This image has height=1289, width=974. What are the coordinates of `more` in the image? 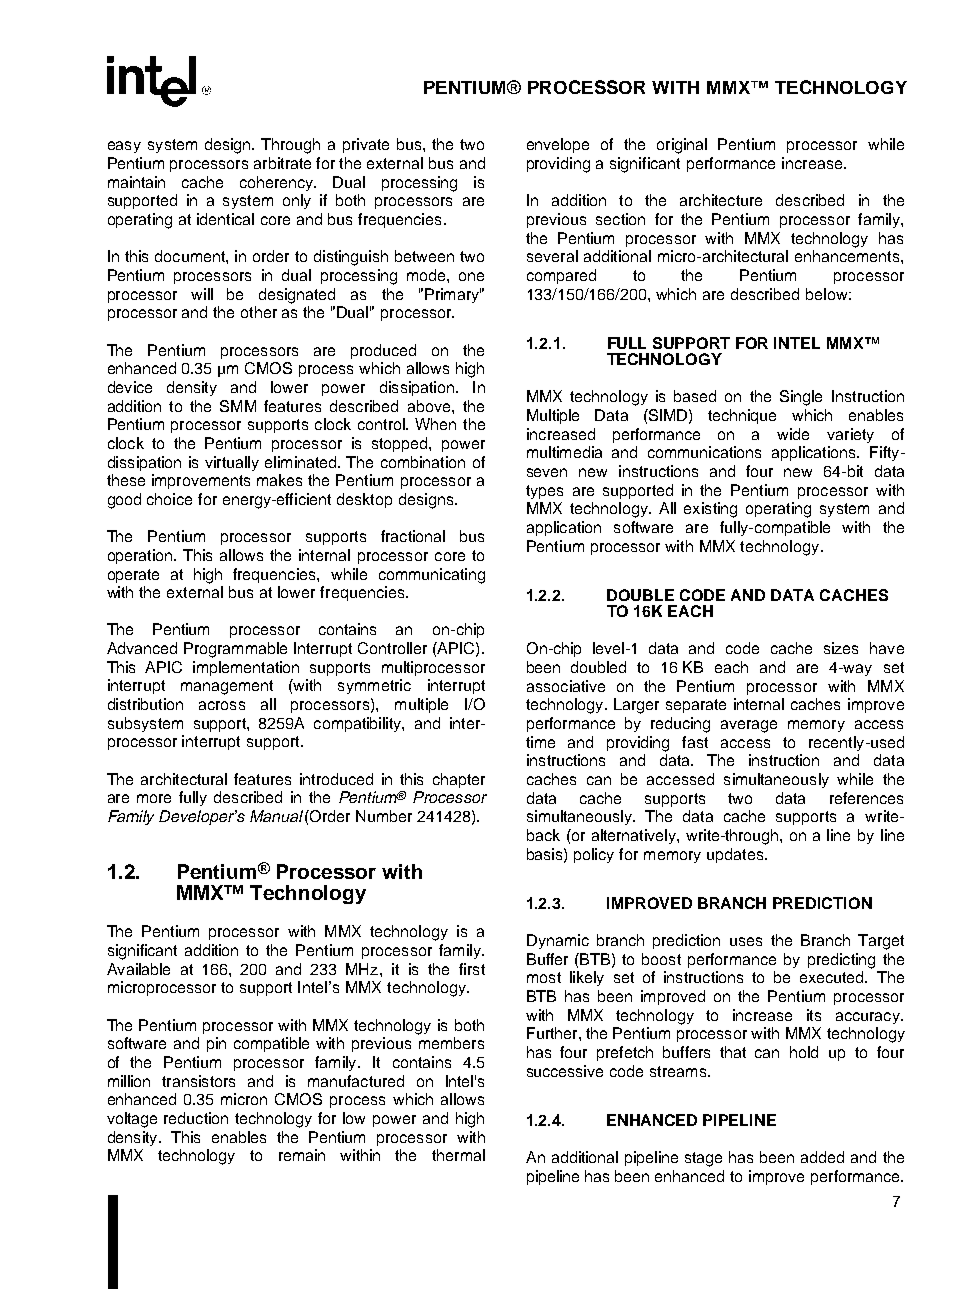 It's located at (154, 798).
